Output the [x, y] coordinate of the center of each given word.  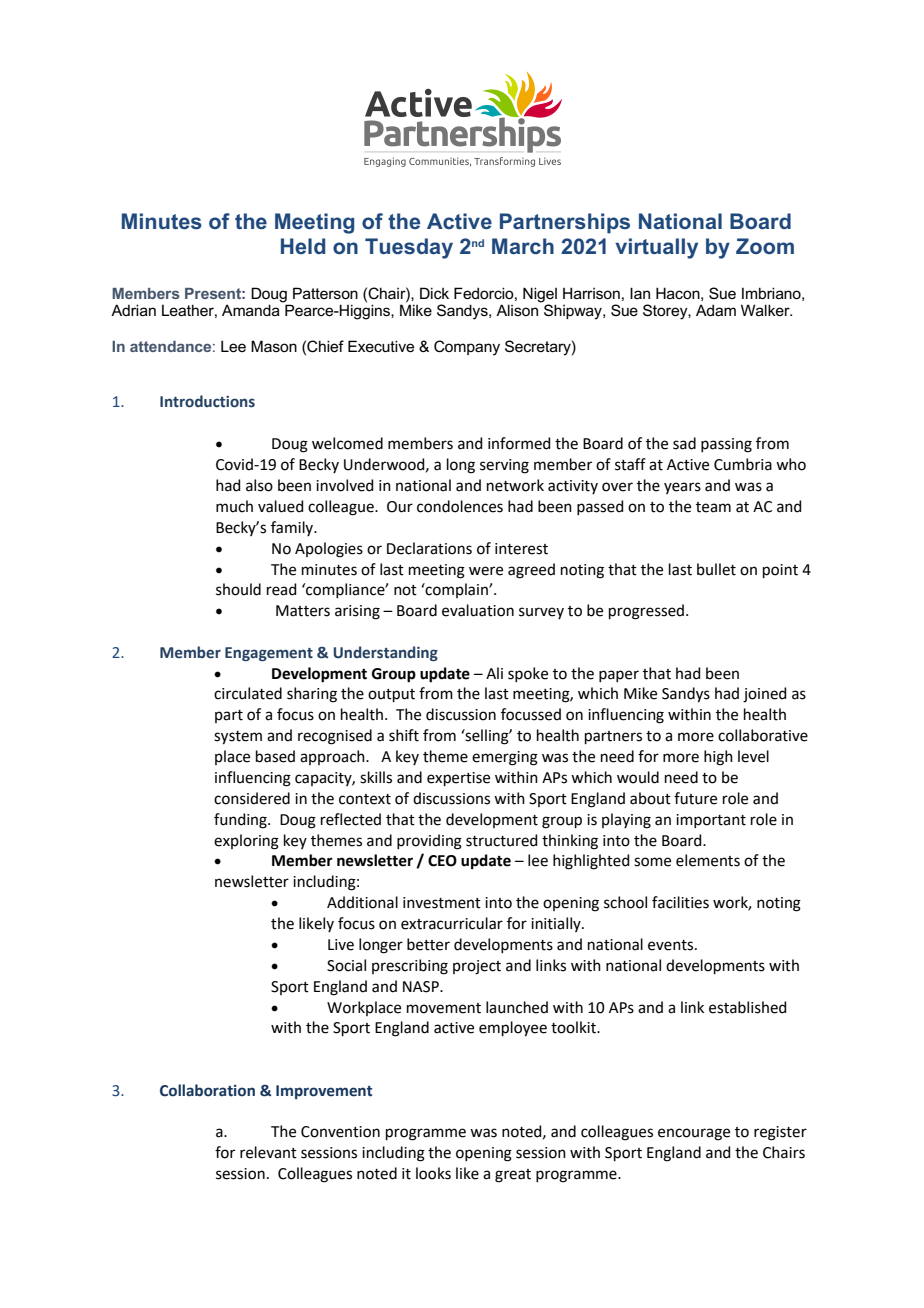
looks [433, 1173]
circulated [248, 693]
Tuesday [409, 248]
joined [765, 695]
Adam [716, 310]
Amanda [251, 310]
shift [404, 735]
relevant [268, 1152]
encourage [694, 1134]
